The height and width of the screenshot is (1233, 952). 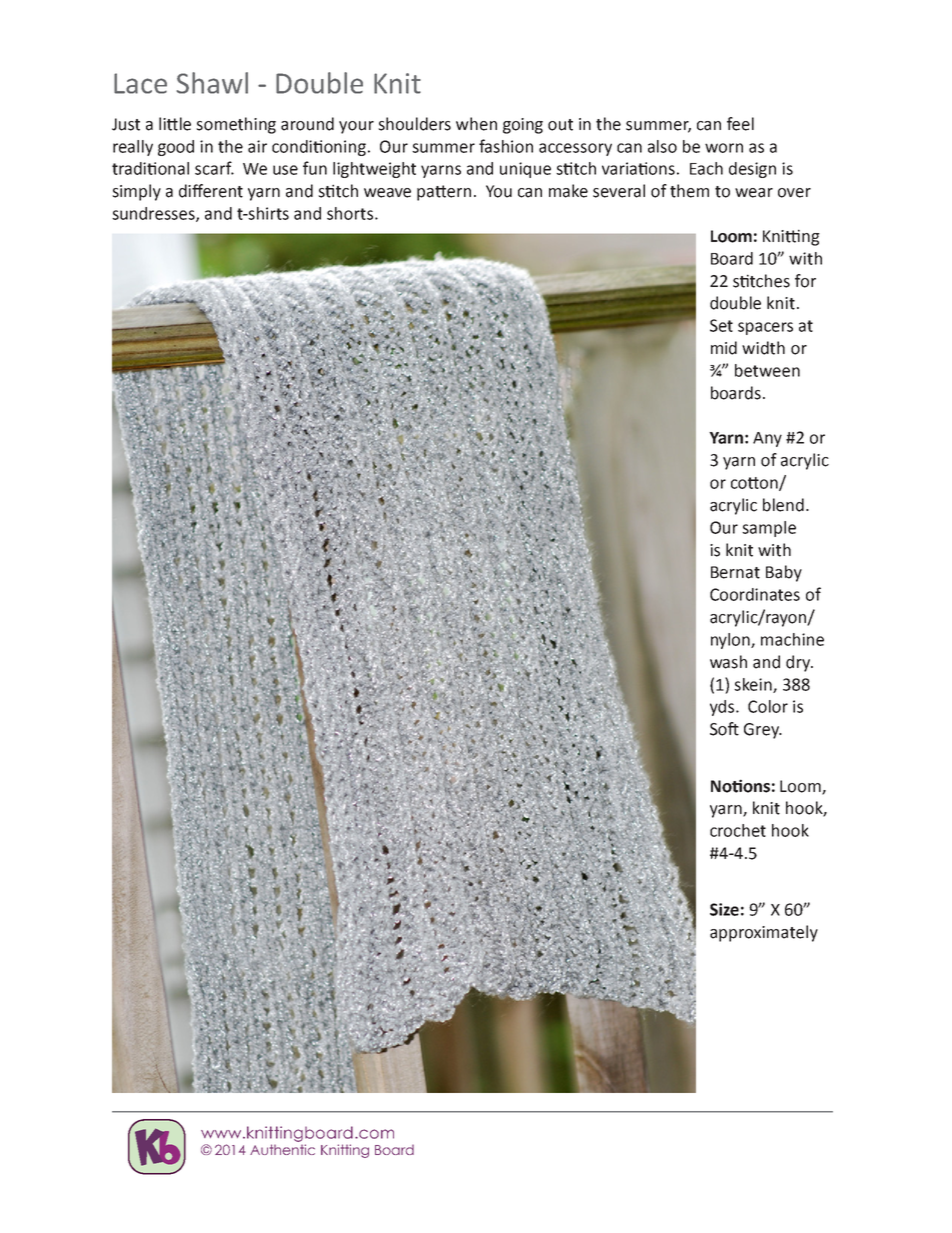 I want to click on when, so click(x=476, y=124).
